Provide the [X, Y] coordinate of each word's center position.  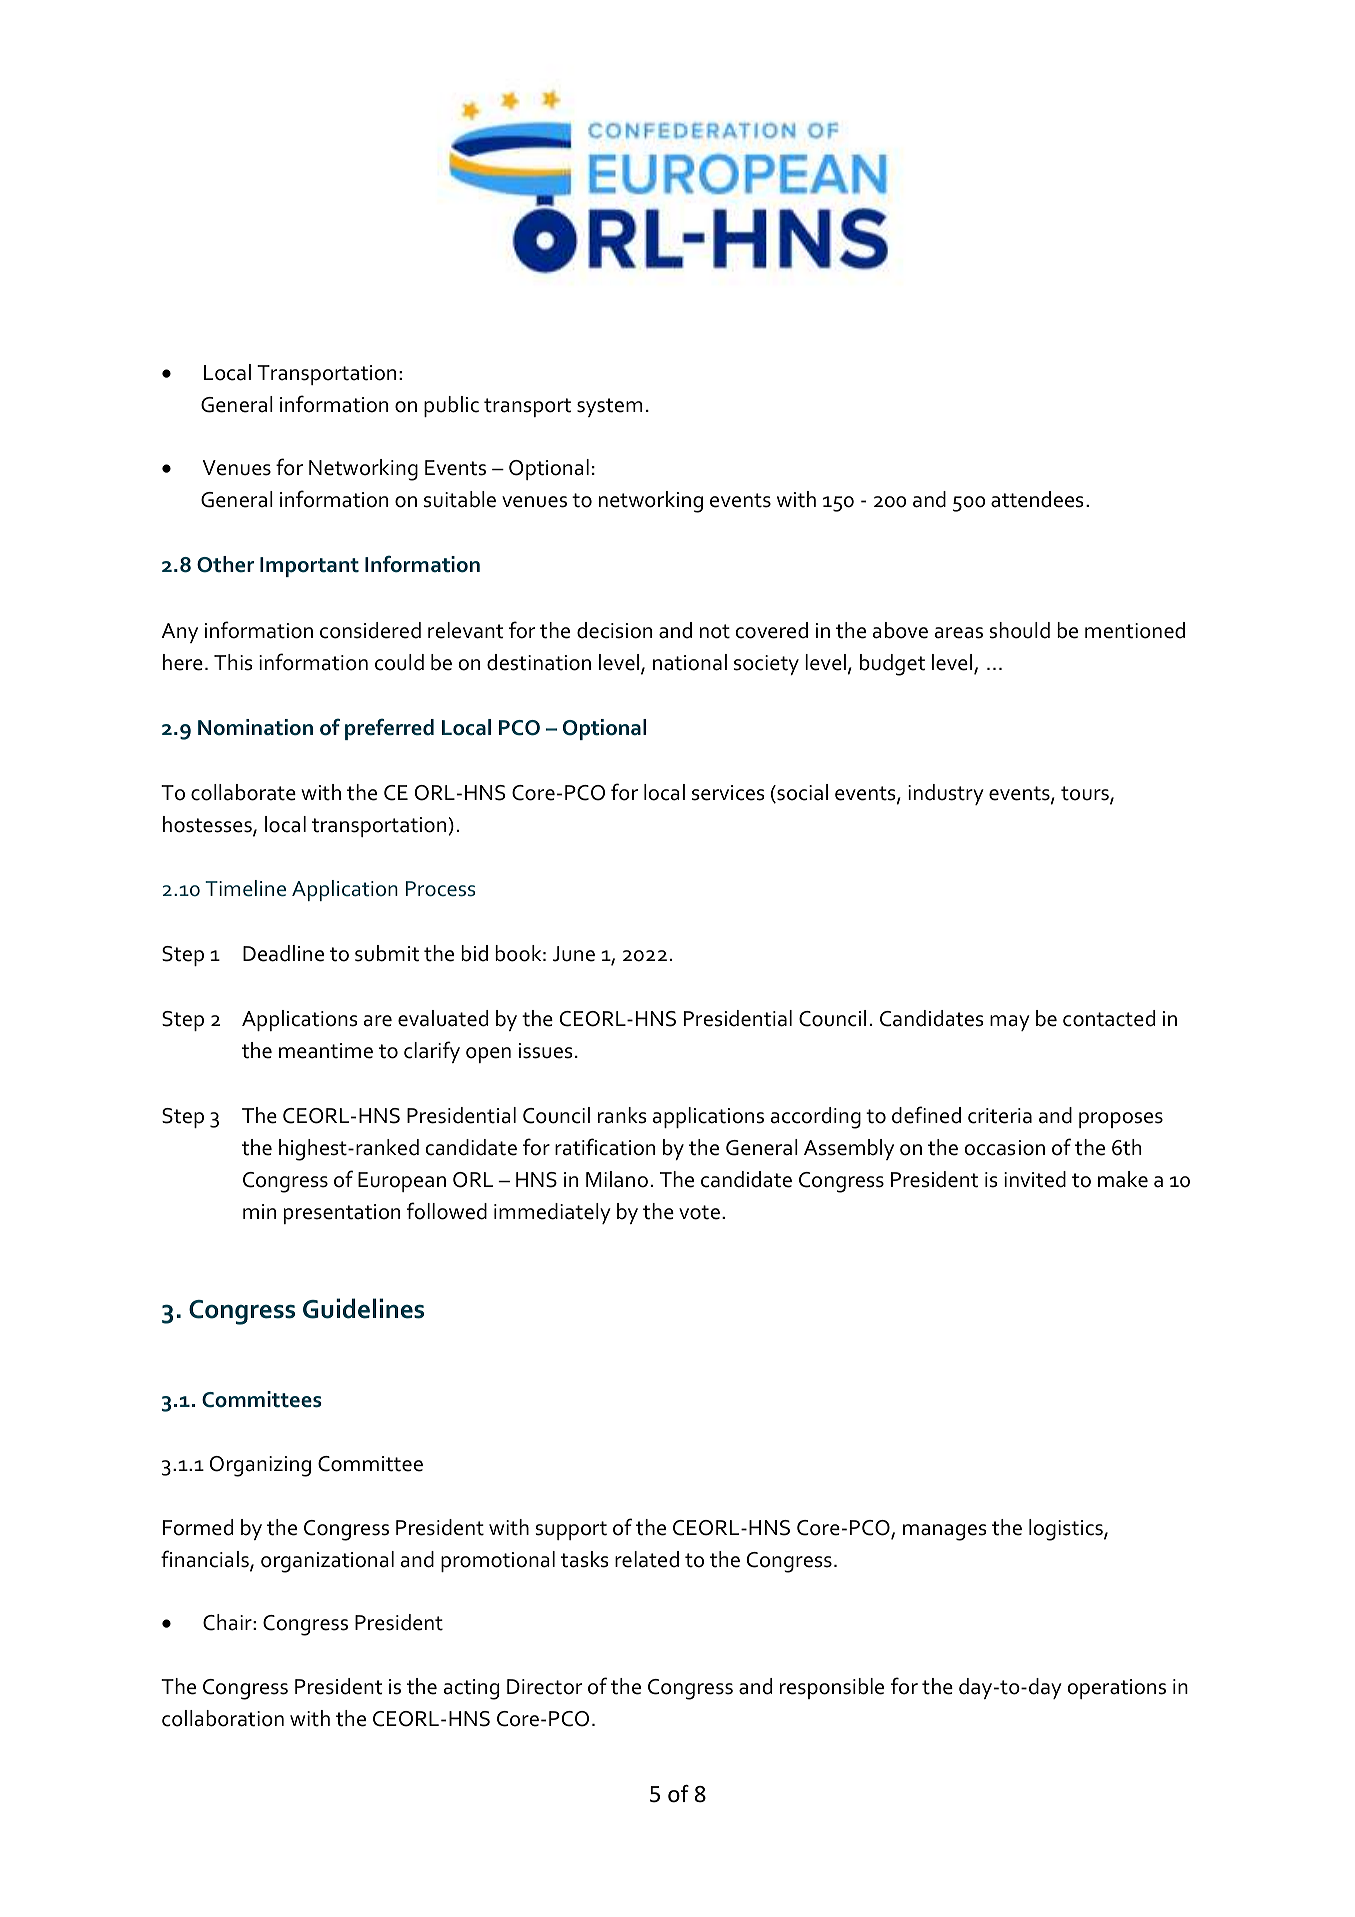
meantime [326, 1051]
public [451, 406]
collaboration [223, 1718]
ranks [622, 1115]
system [609, 407]
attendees [1037, 499]
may [1010, 1023]
